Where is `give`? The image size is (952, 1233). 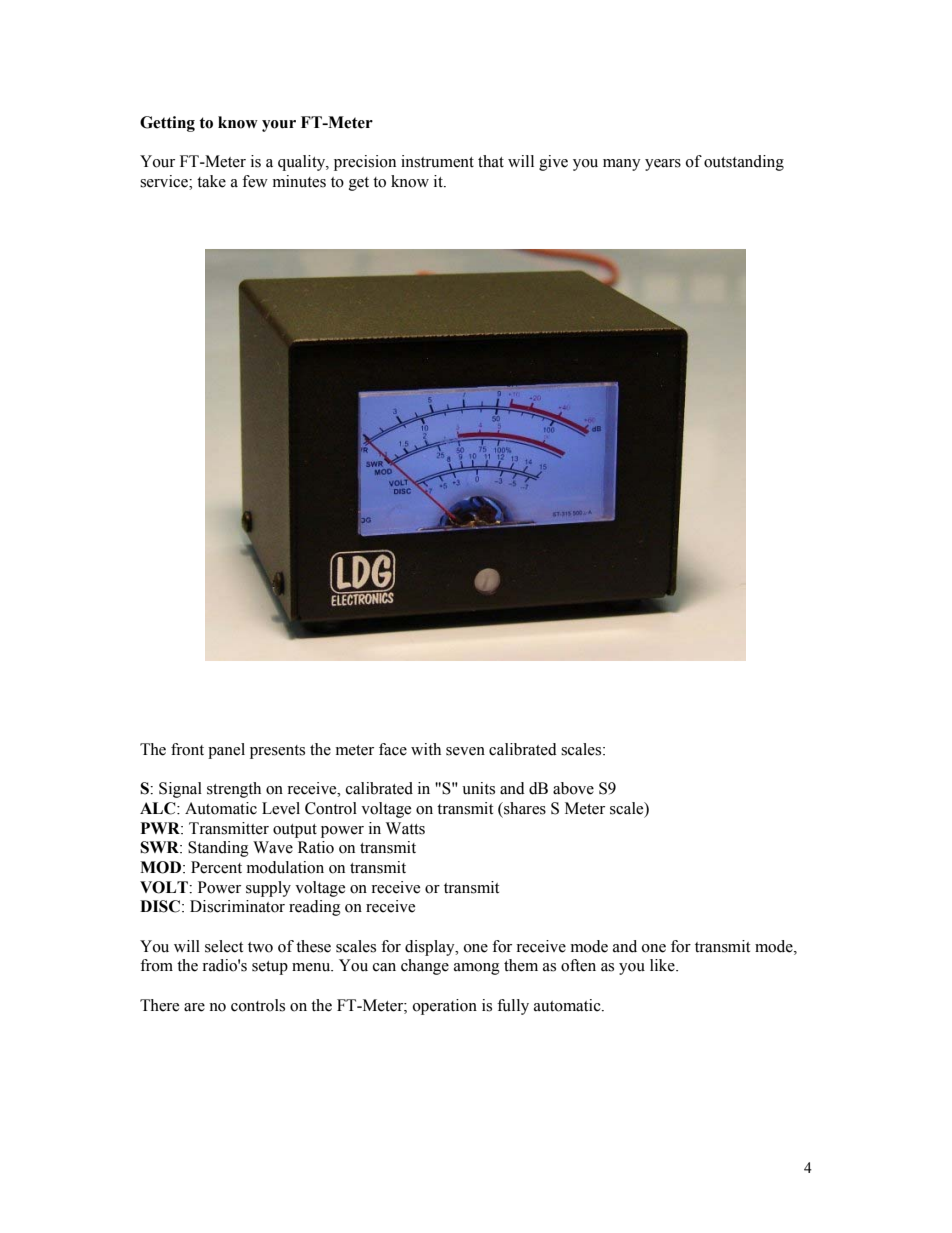 give is located at coordinates (553, 163).
